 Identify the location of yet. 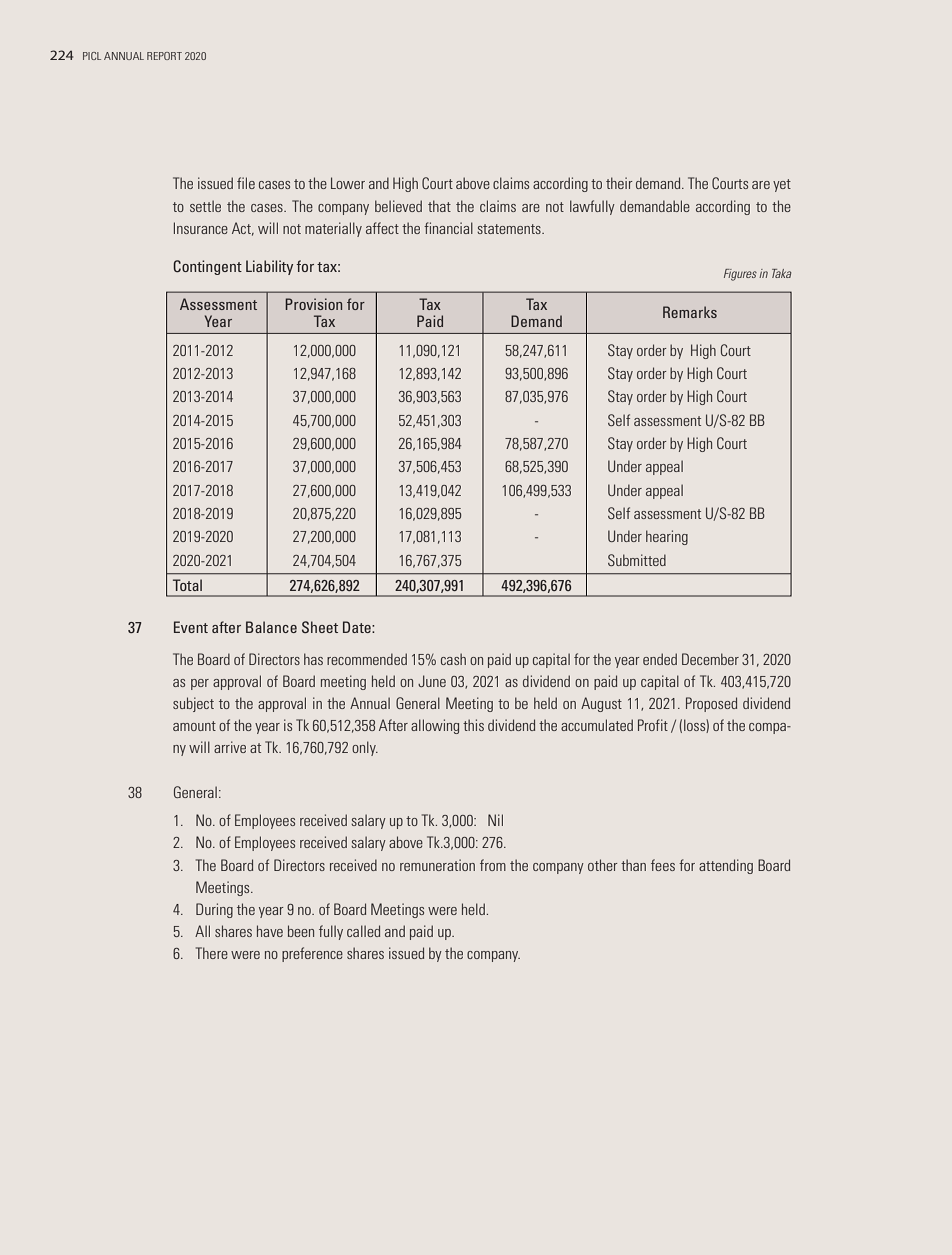
(782, 185).
